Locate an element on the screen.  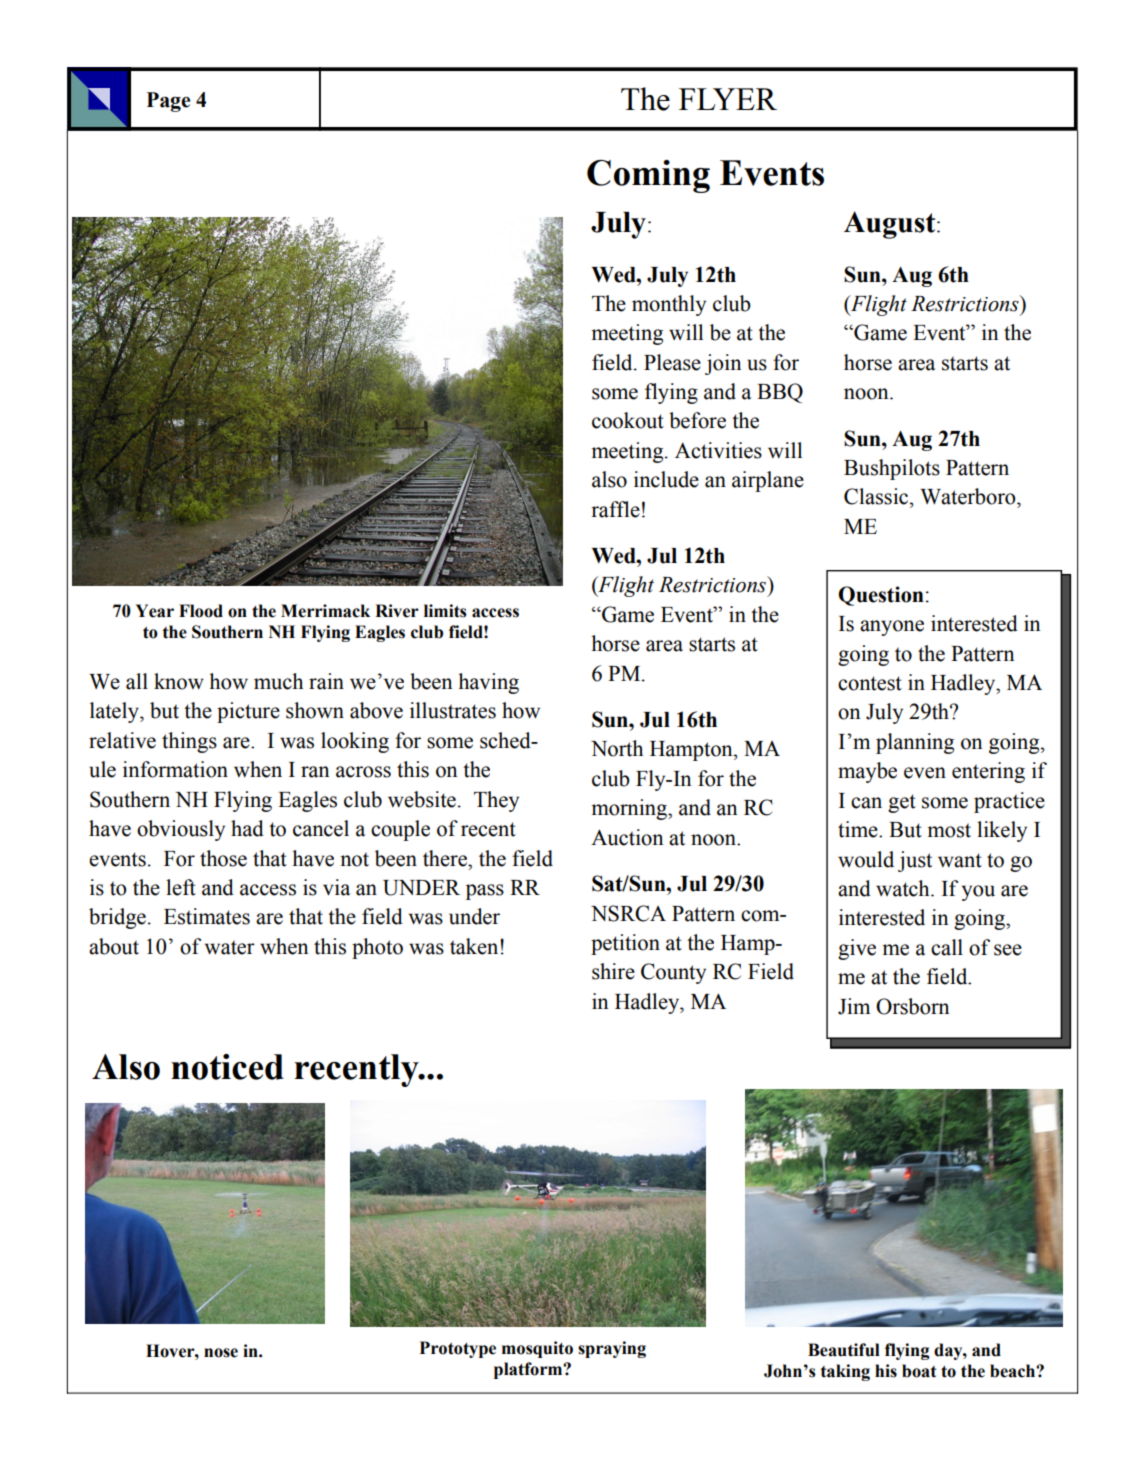
planning is located at coordinates (915, 743).
